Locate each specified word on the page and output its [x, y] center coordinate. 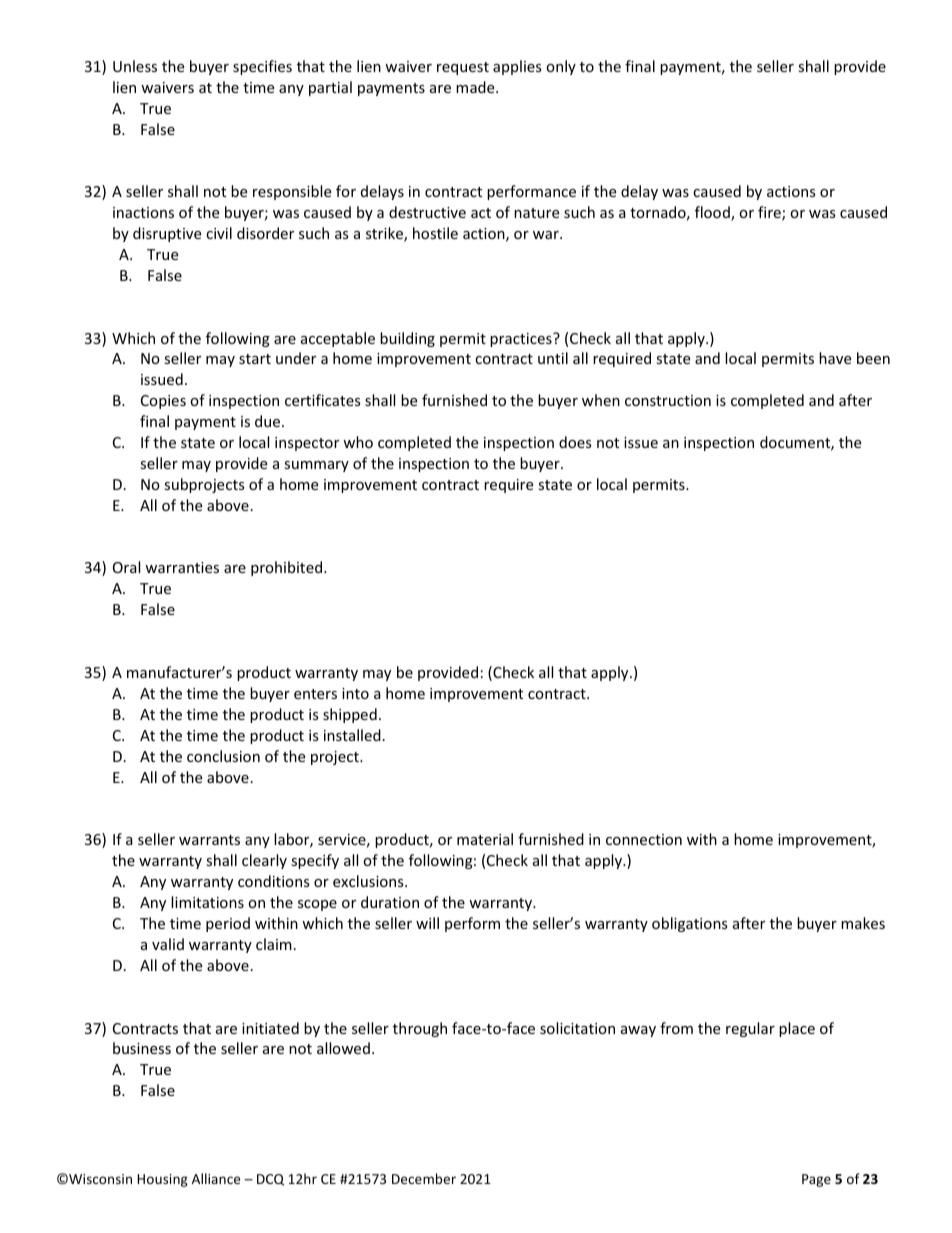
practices [522, 340]
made [476, 87]
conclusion [223, 756]
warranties [182, 567]
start [255, 359]
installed [352, 735]
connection [644, 839]
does [575, 442]
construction [668, 400]
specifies [262, 67]
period [228, 924]
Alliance [216, 1178]
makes [863, 923]
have [835, 358]
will [427, 923]
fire [770, 213]
